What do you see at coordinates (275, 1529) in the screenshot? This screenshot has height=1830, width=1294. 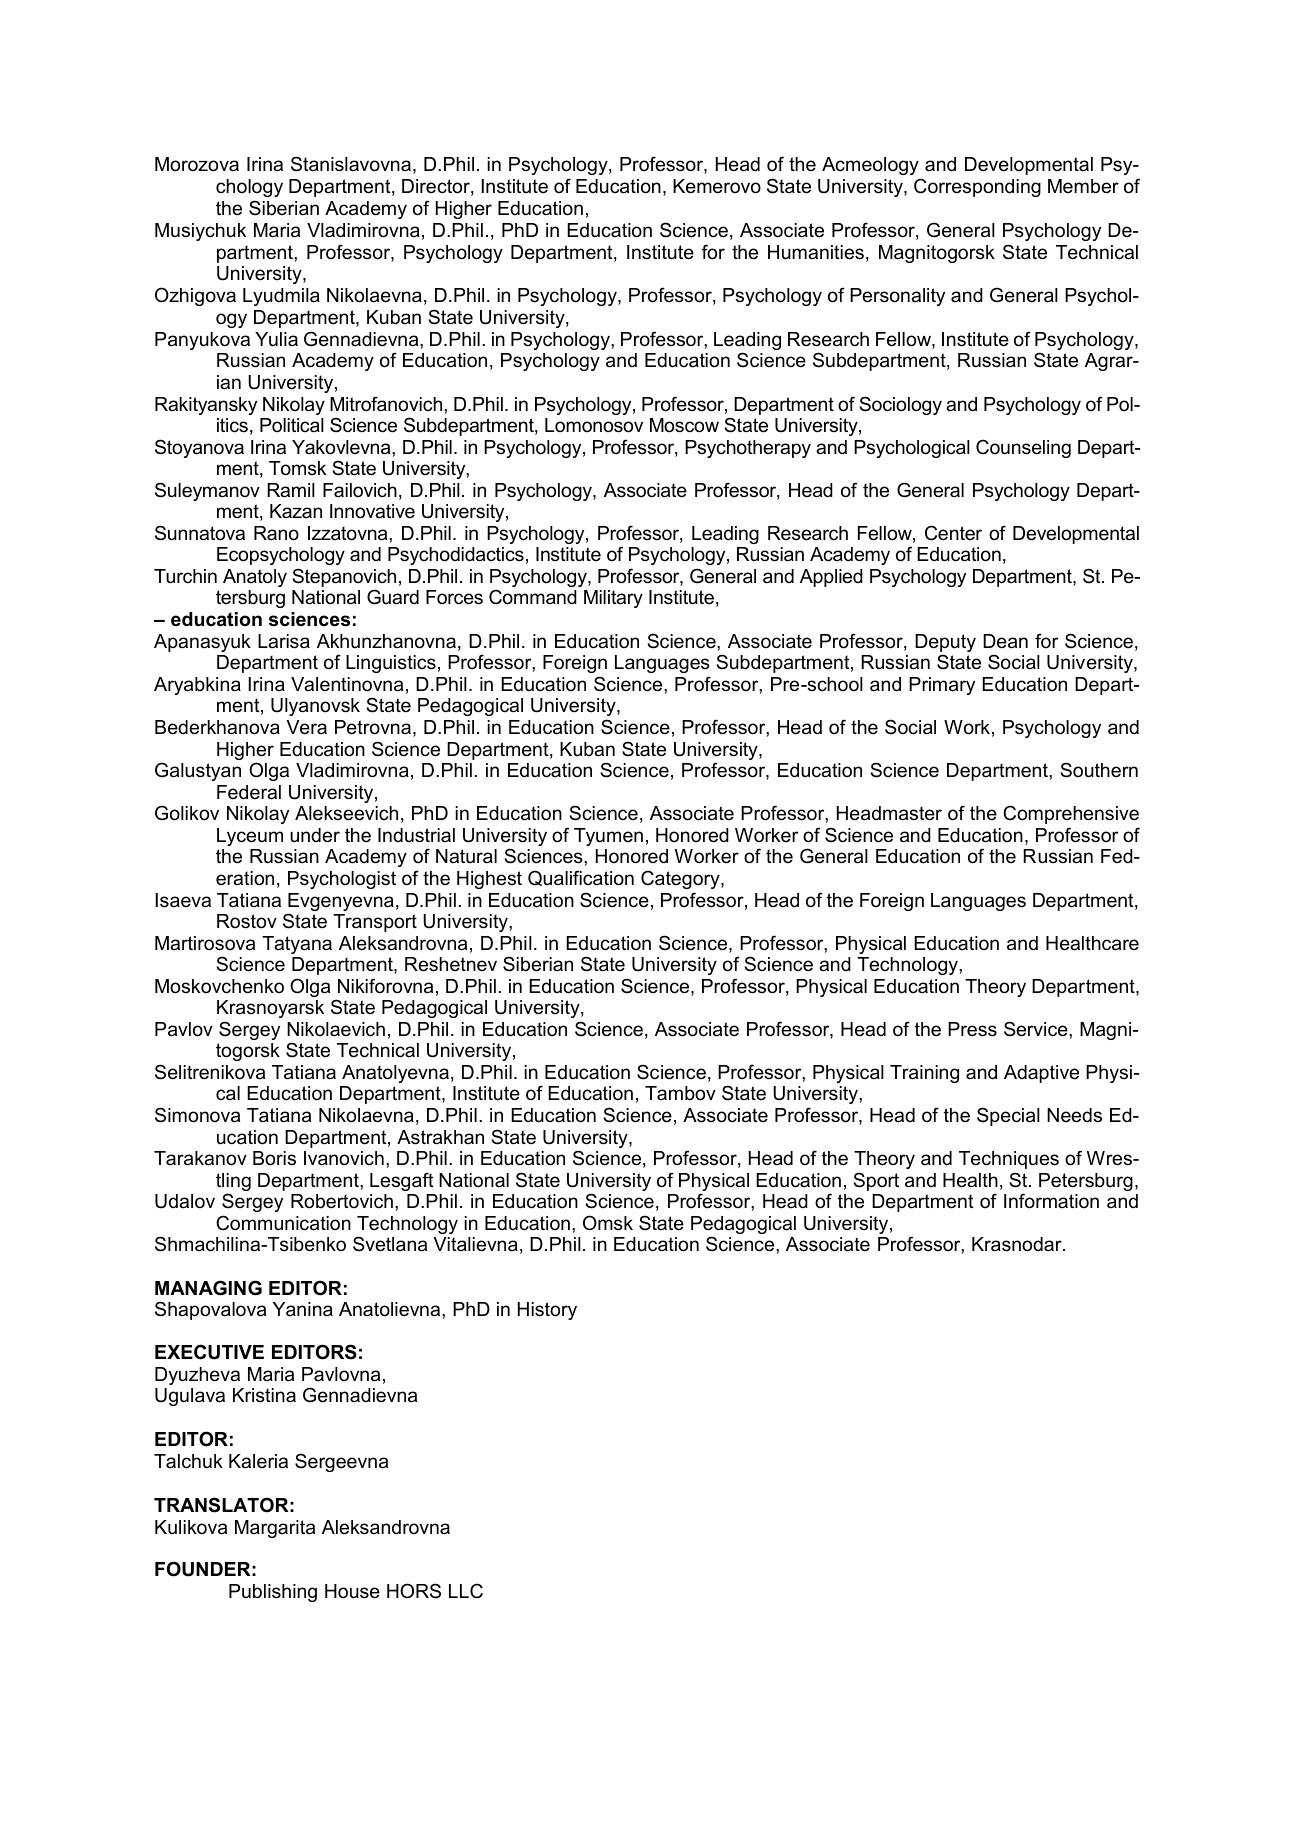 I see `Margarita` at bounding box center [275, 1529].
